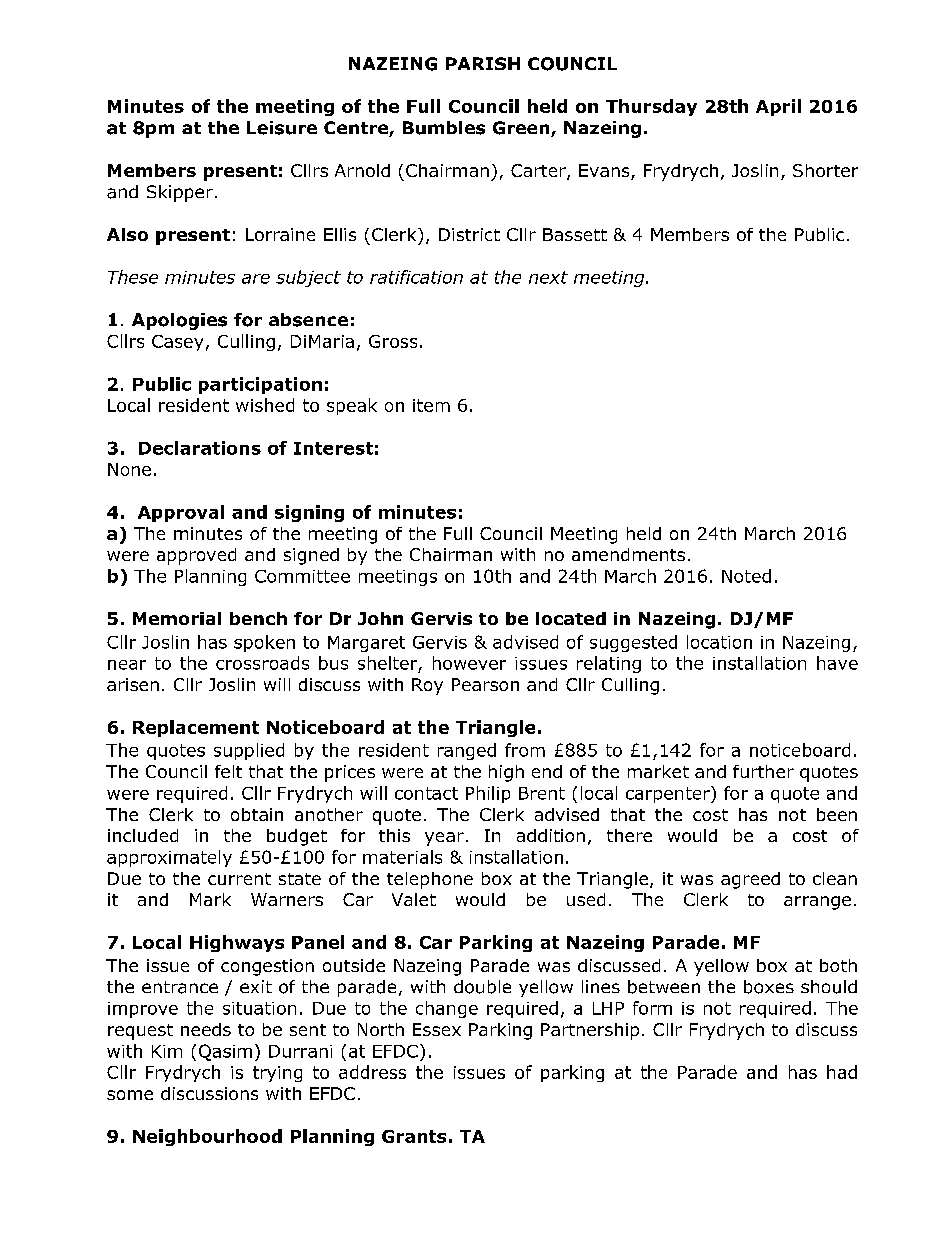 Image resolution: width=952 pixels, height=1233 pixels. Describe the element at coordinates (228, 771) in the document. I see `felt` at that location.
